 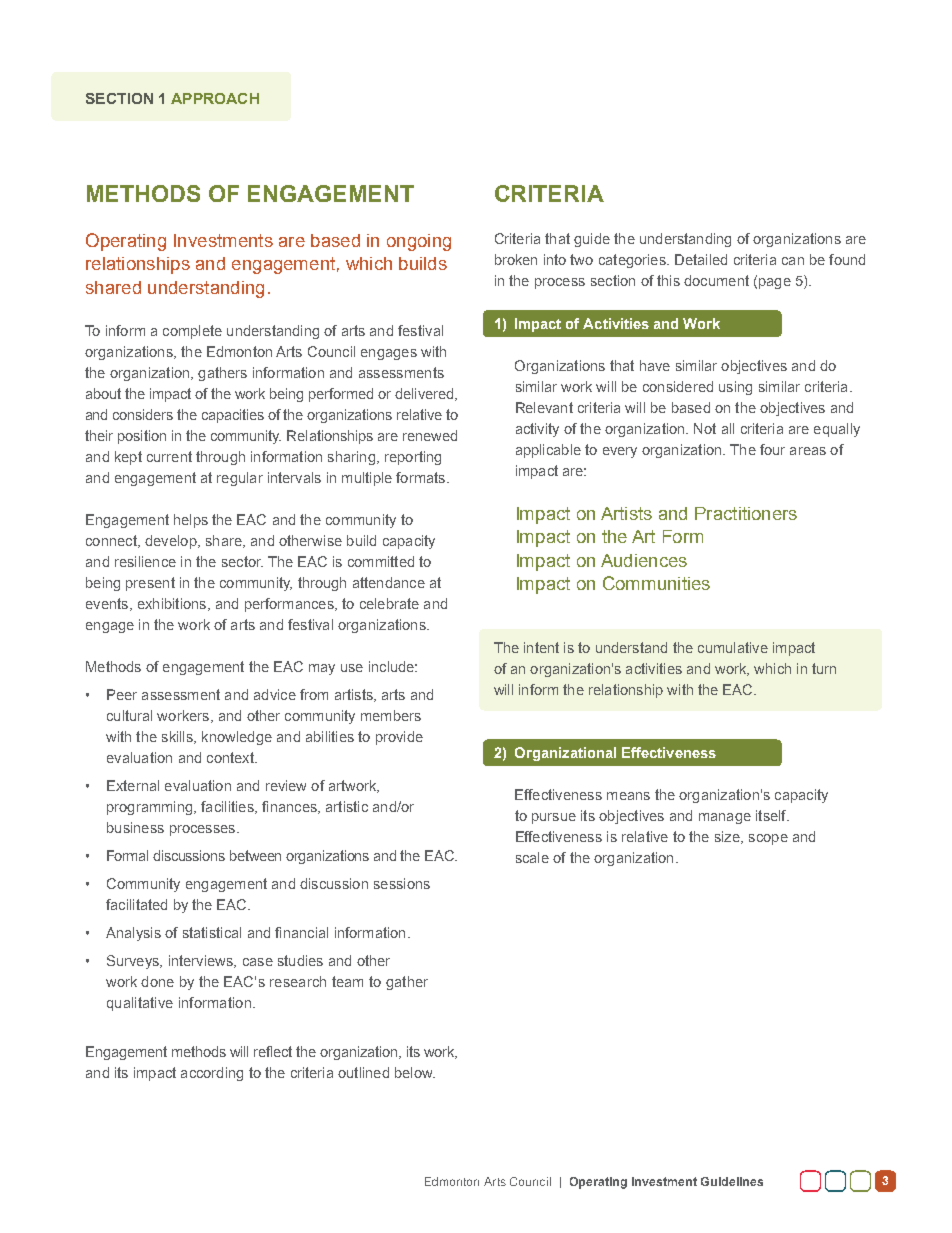 I want to click on APPROACH, so click(x=215, y=98).
